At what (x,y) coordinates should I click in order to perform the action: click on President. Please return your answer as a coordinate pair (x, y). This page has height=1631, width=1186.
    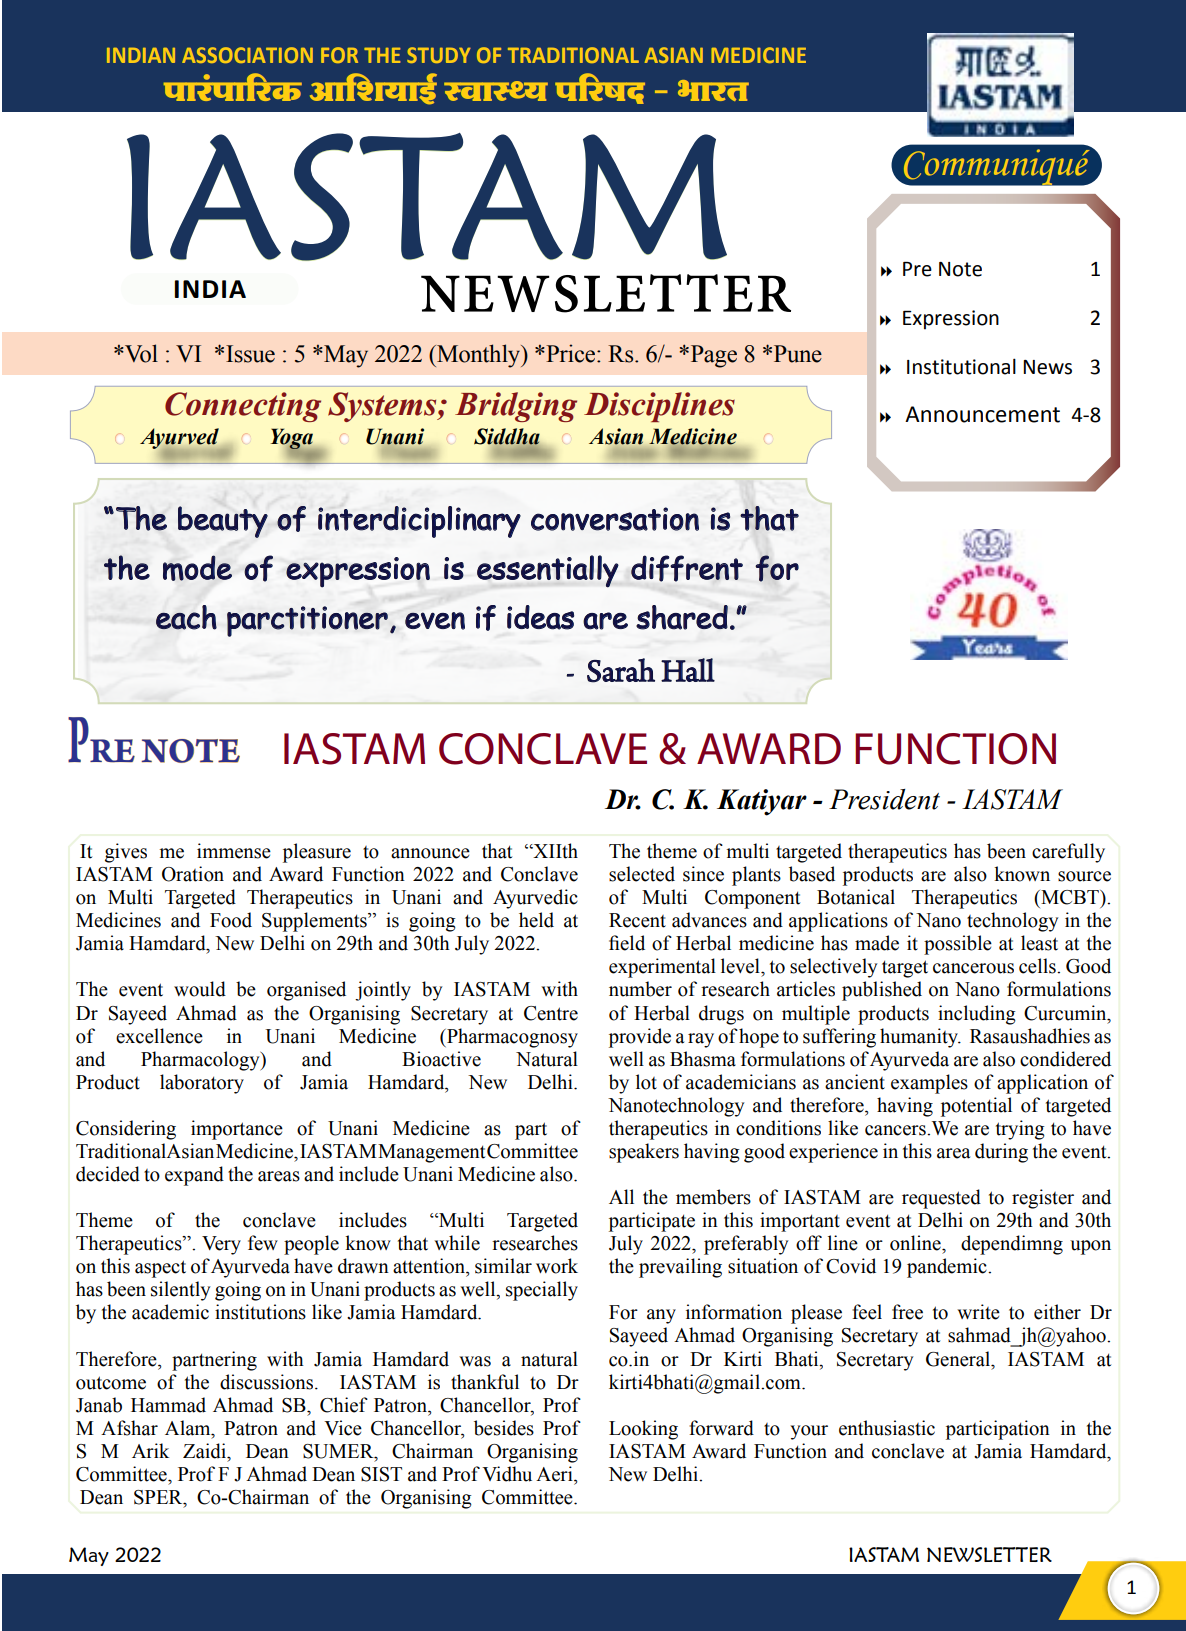
    Looking at the image, I should click on (884, 799).
